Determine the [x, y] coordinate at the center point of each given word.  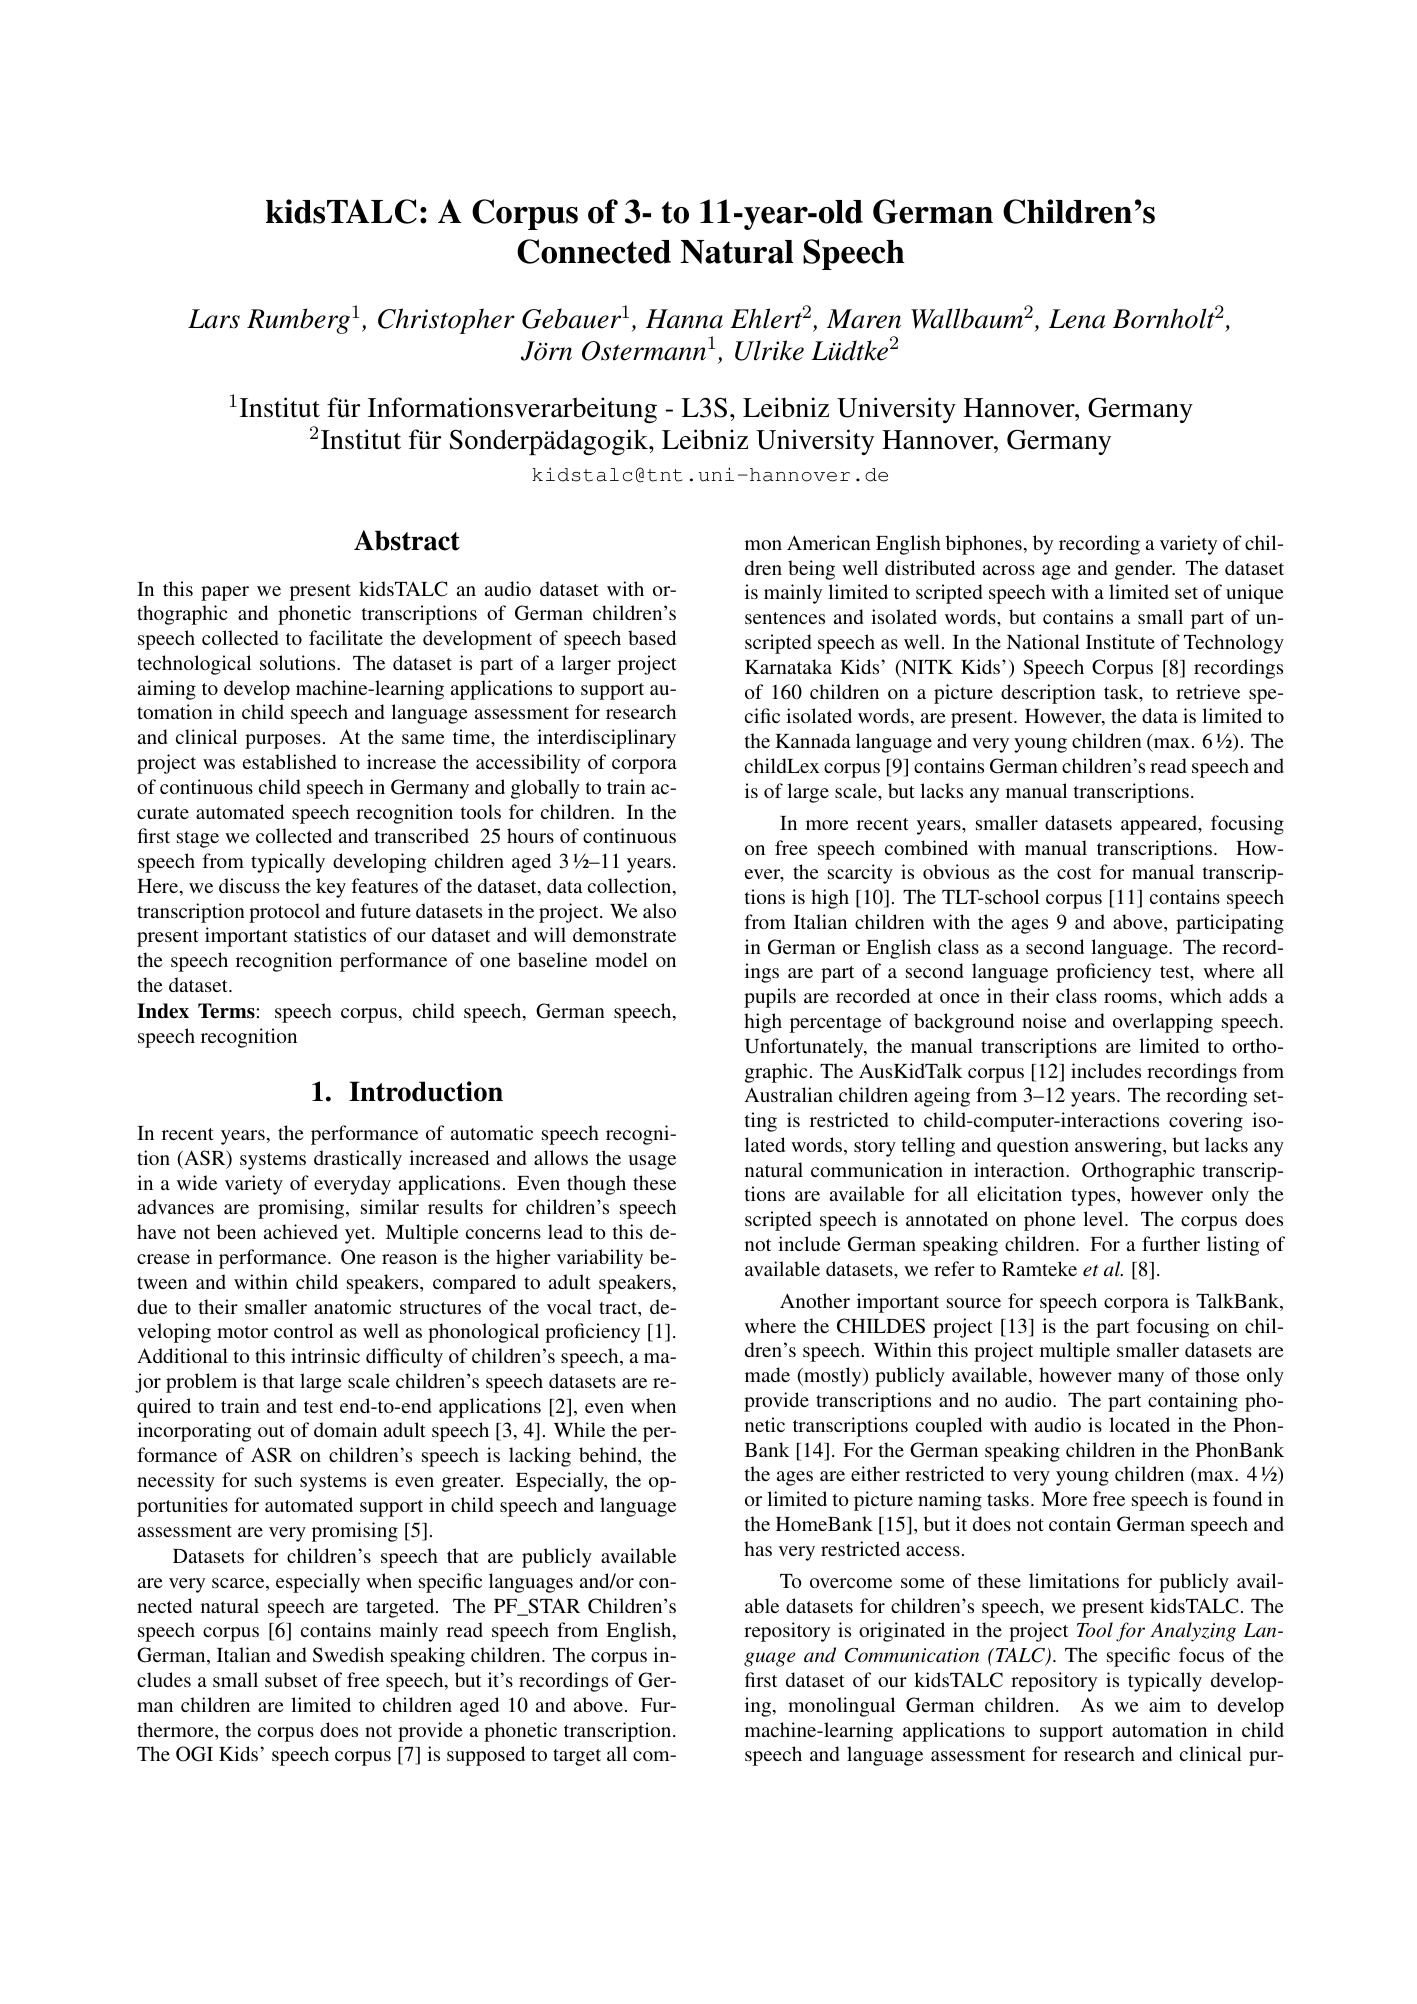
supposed [486, 1756]
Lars [214, 319]
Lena [1077, 319]
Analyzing [1193, 1632]
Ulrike [769, 350]
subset [291, 1679]
